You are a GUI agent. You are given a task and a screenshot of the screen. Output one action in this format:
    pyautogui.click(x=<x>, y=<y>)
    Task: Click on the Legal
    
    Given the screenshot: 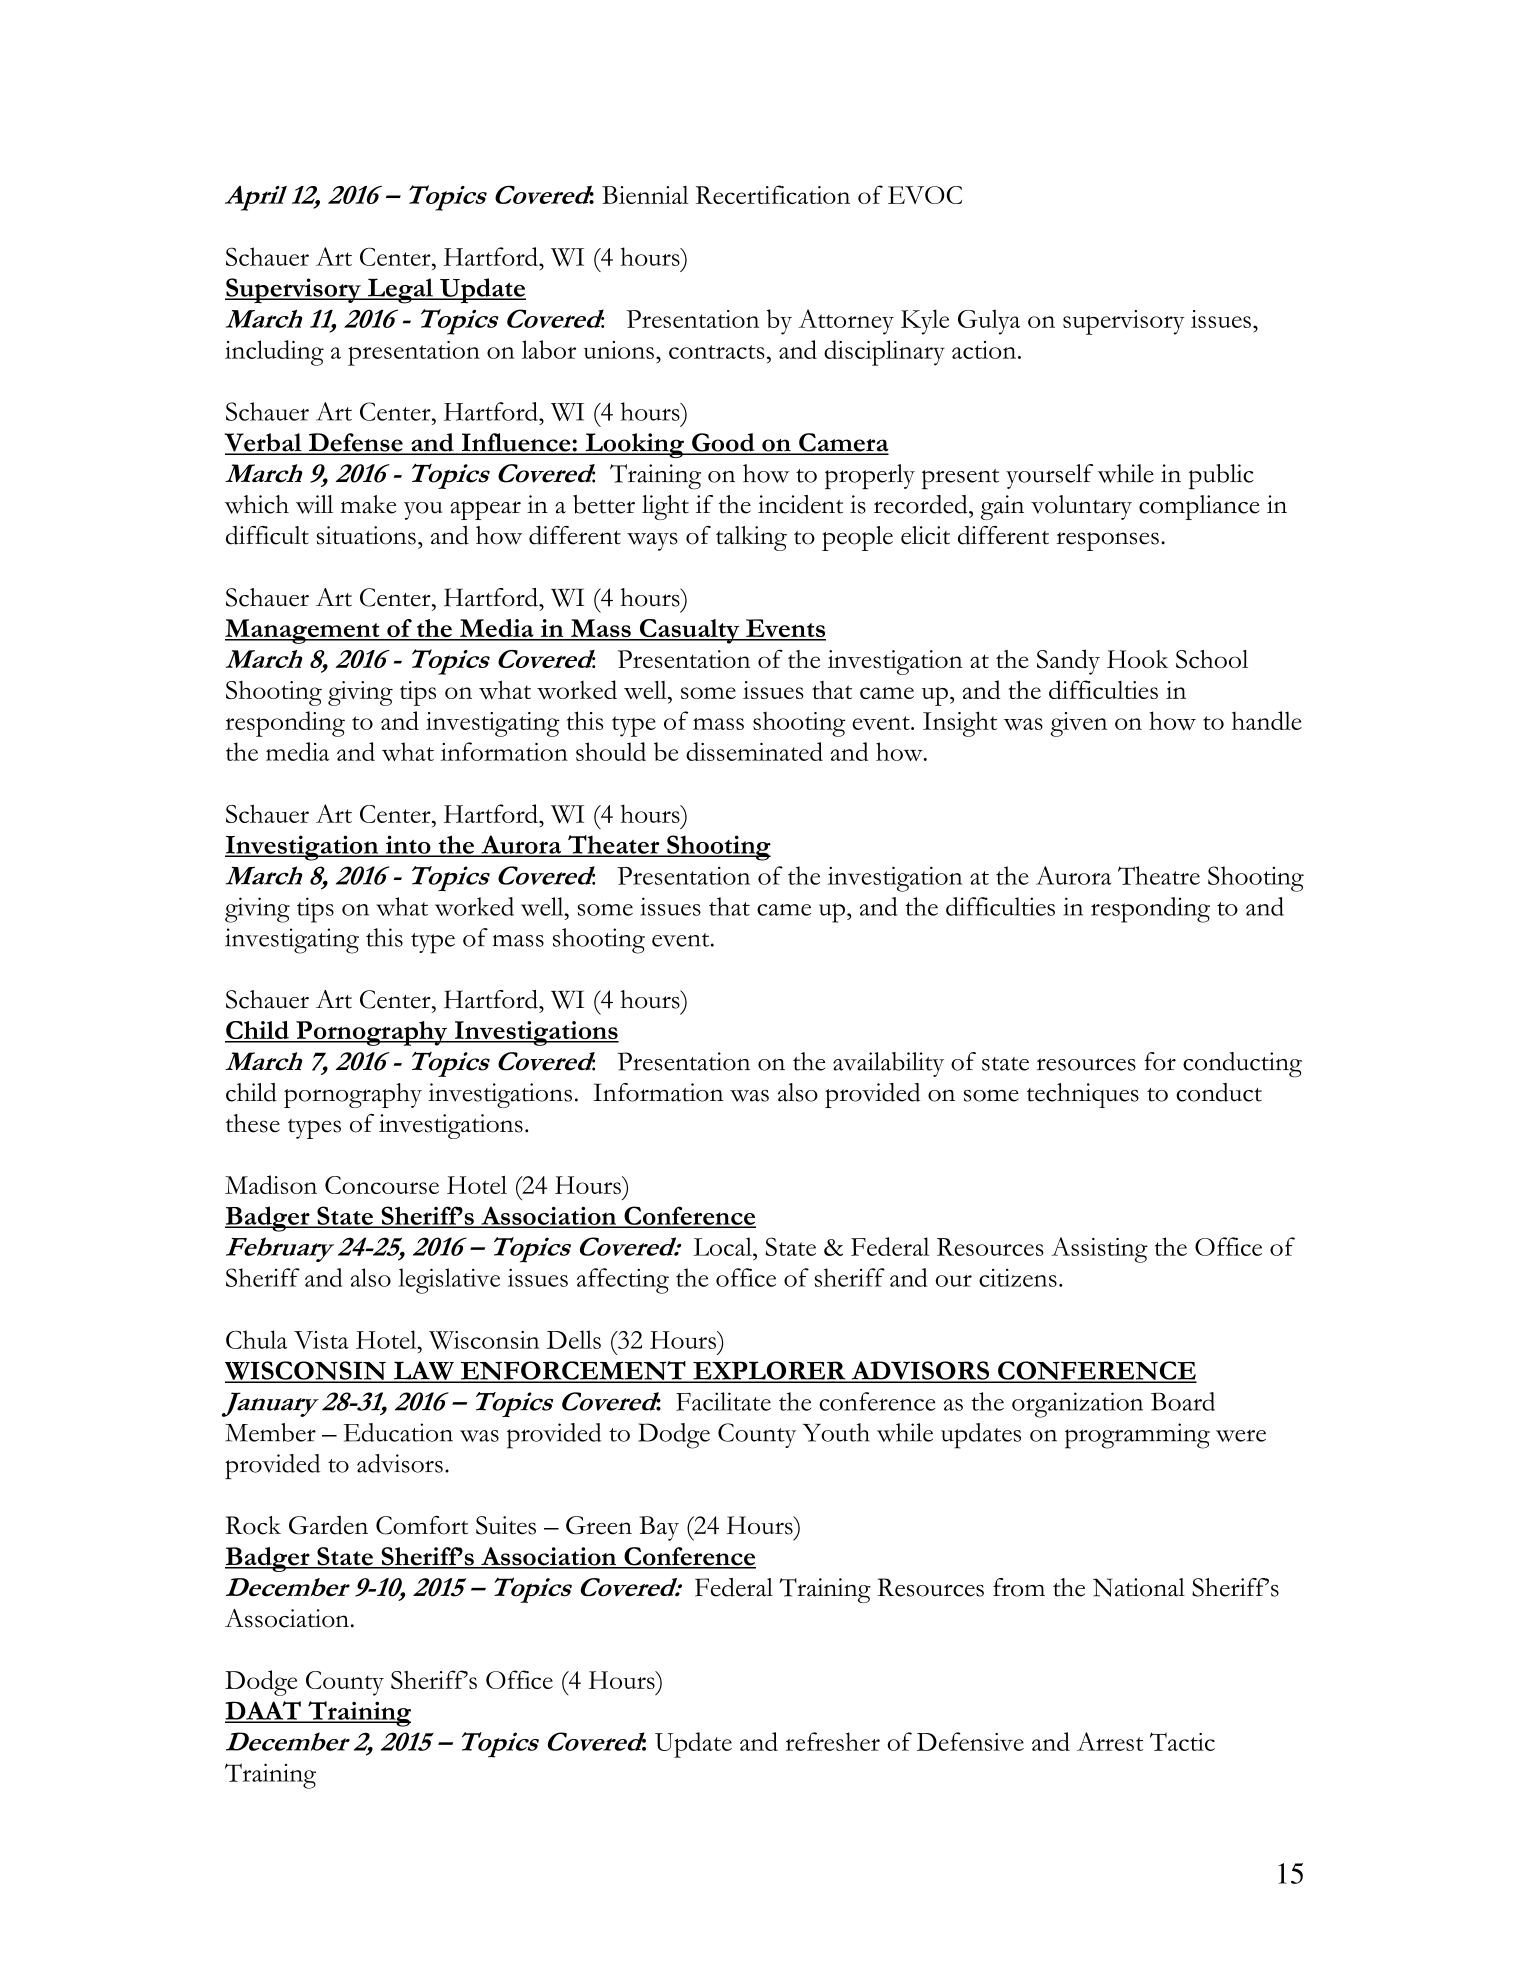 What is the action you would take?
    pyautogui.click(x=400, y=291)
